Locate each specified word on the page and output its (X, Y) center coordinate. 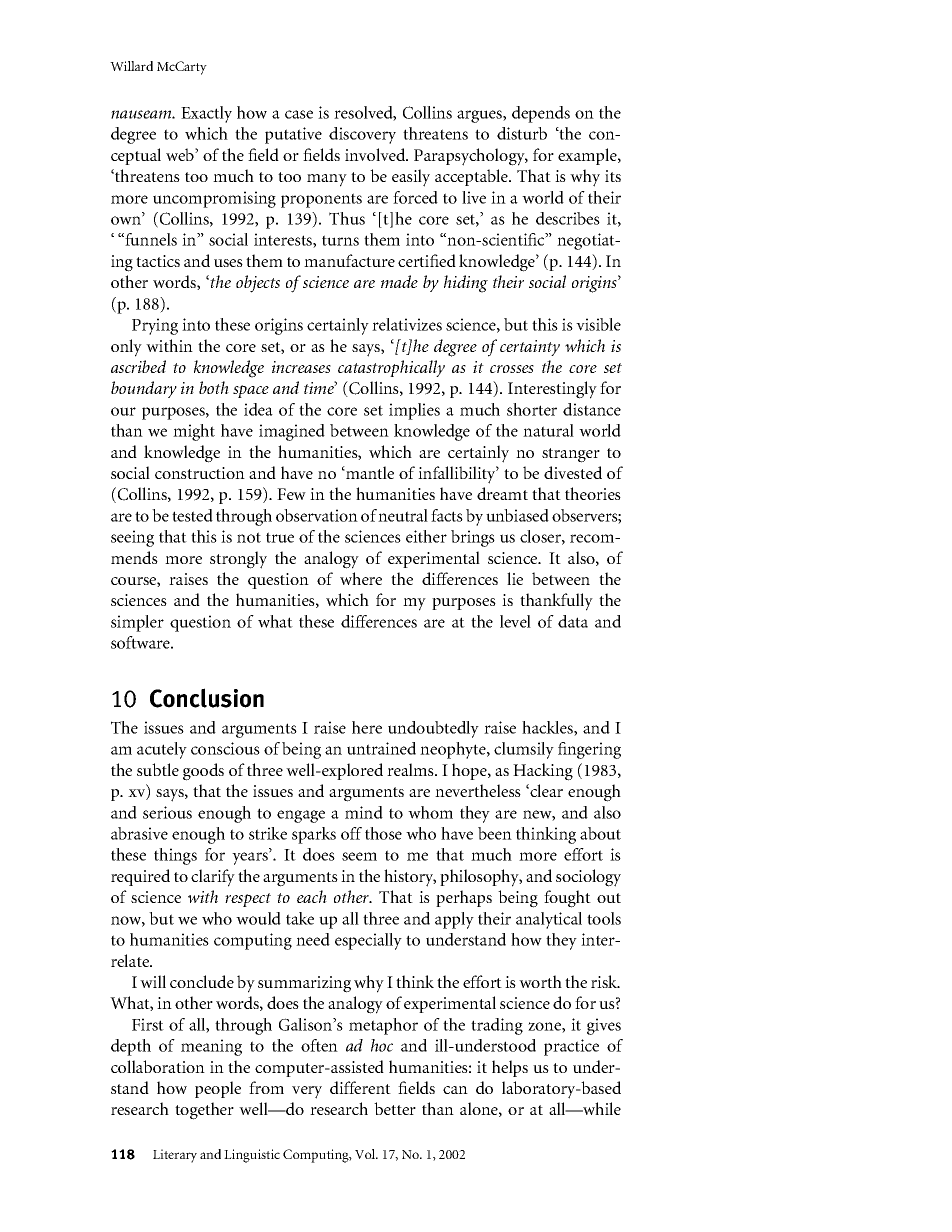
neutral (403, 515)
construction (200, 473)
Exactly (206, 114)
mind (364, 812)
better (395, 1108)
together (204, 1111)
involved (376, 154)
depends (541, 114)
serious (167, 812)
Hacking (543, 772)
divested (573, 472)
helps (510, 1068)
